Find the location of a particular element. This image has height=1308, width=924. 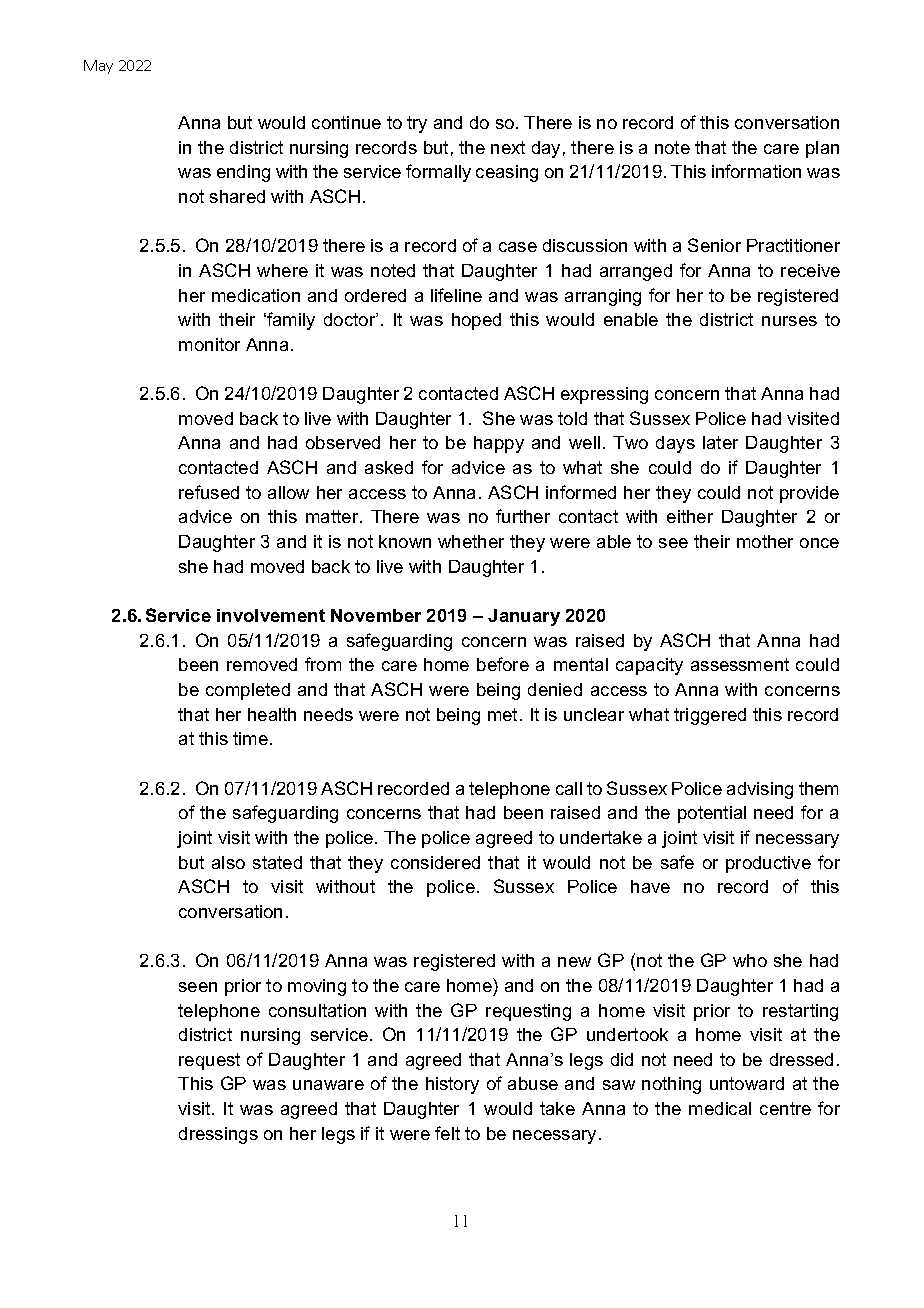

advising is located at coordinates (760, 790).
